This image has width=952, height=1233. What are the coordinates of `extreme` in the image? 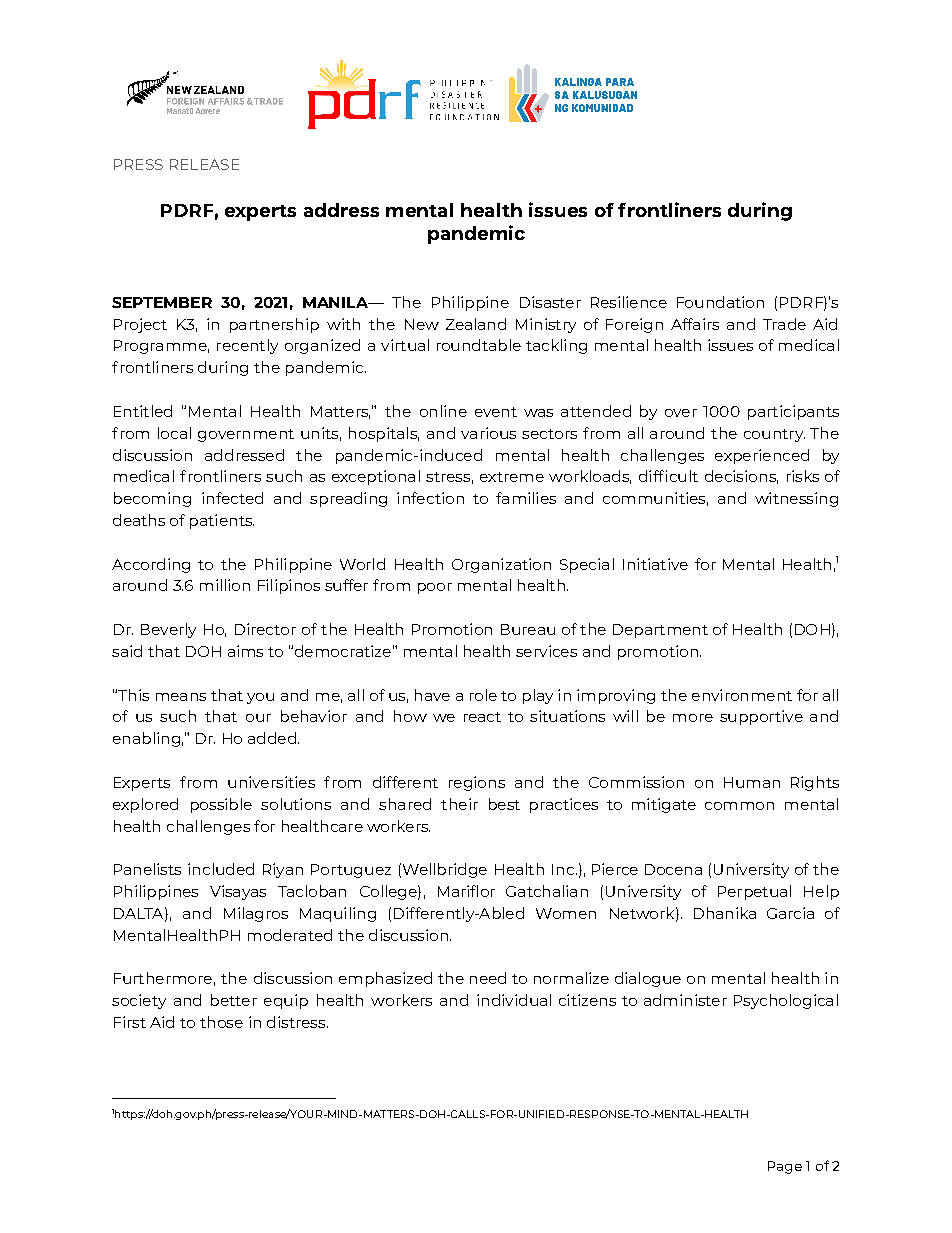 It's located at (512, 477).
